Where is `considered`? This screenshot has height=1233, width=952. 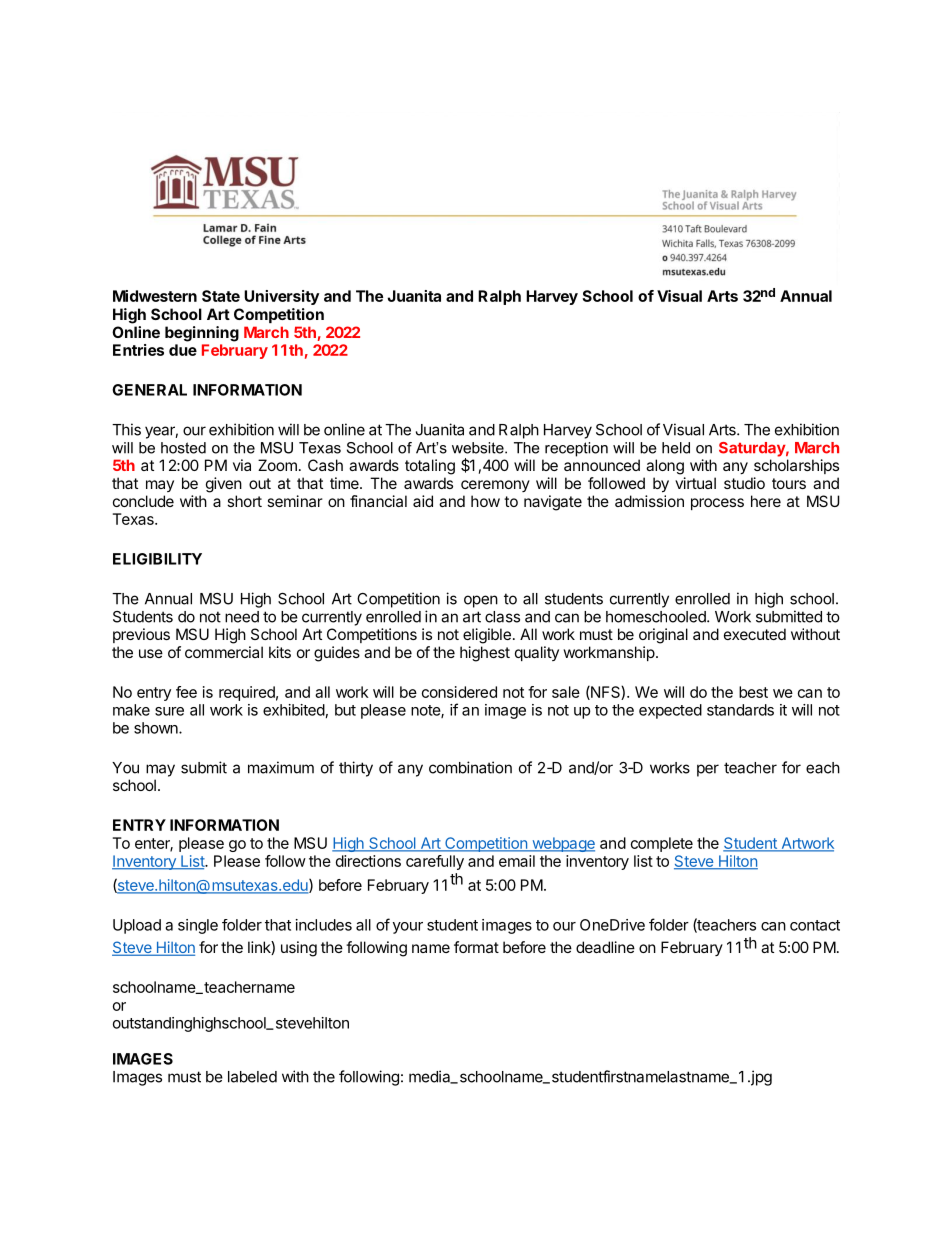 considered is located at coordinates (459, 692).
